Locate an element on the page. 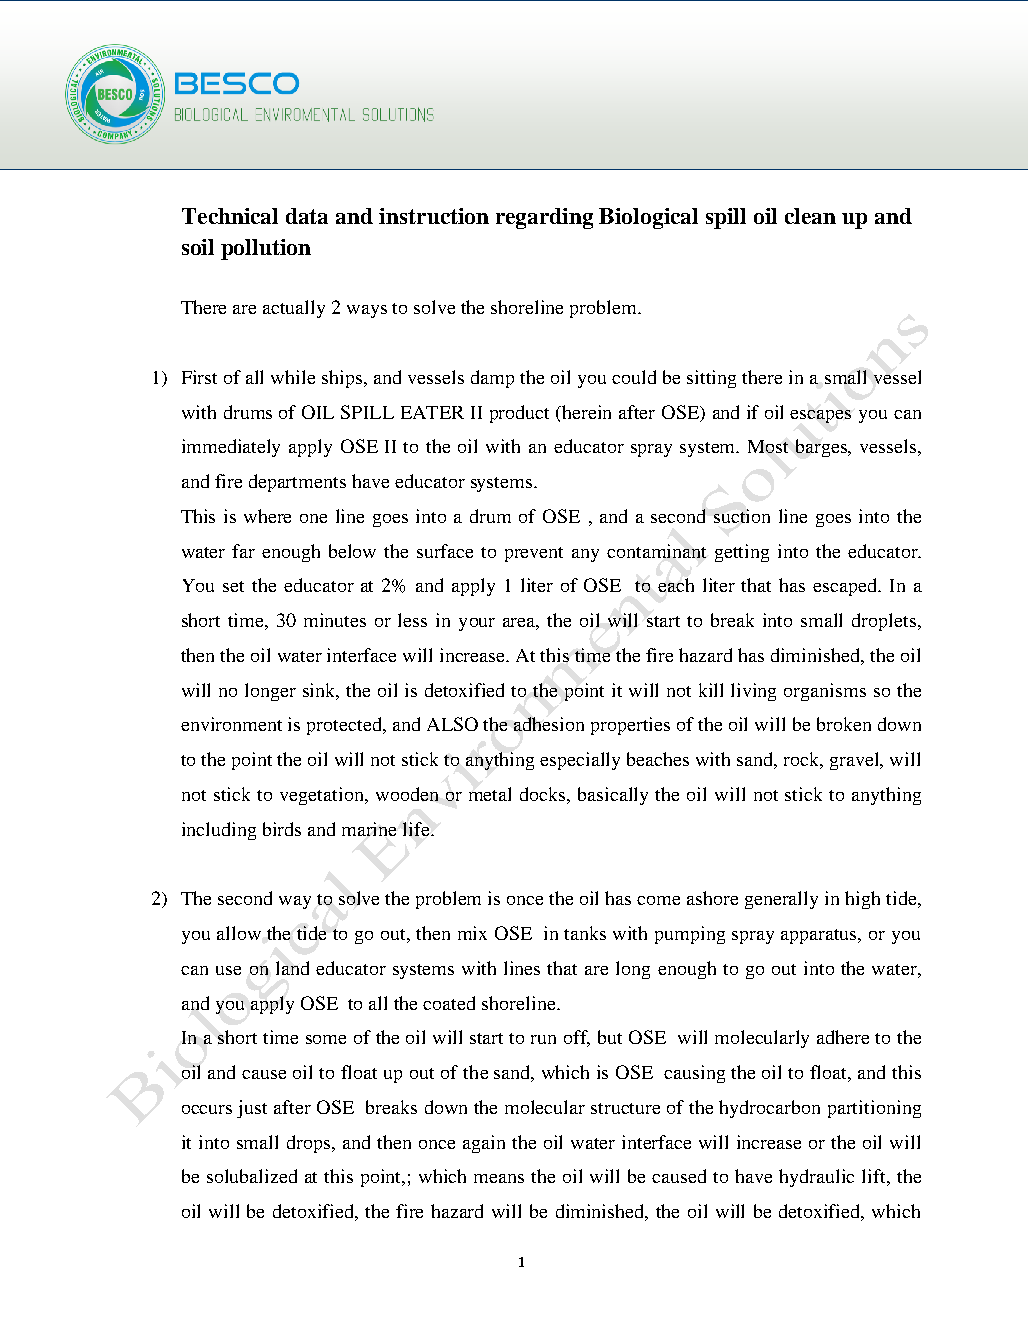 This image has height=1330, width=1028. organisms is located at coordinates (825, 692).
